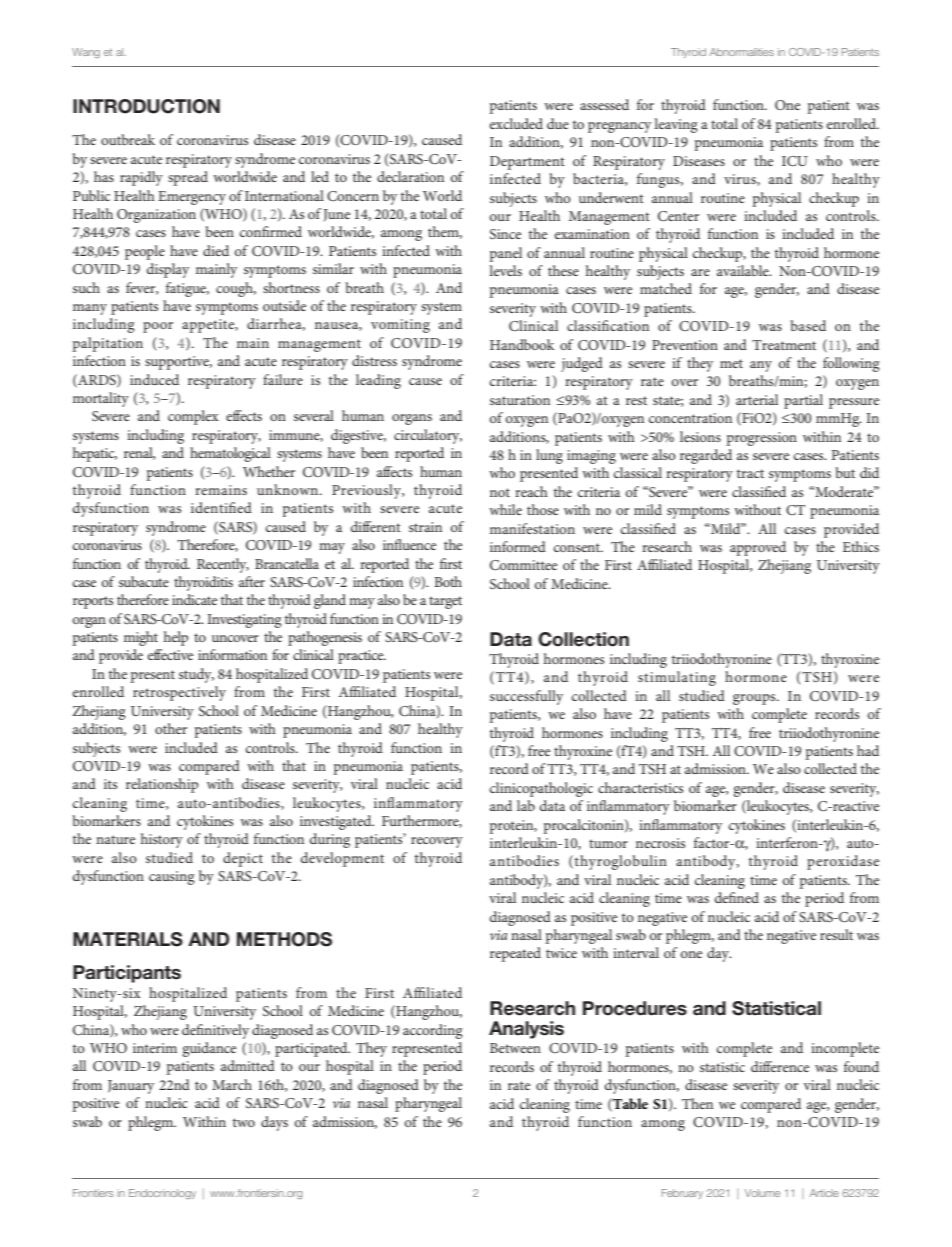  Describe the element at coordinates (516, 123) in the screenshot. I see `excluded` at that location.
